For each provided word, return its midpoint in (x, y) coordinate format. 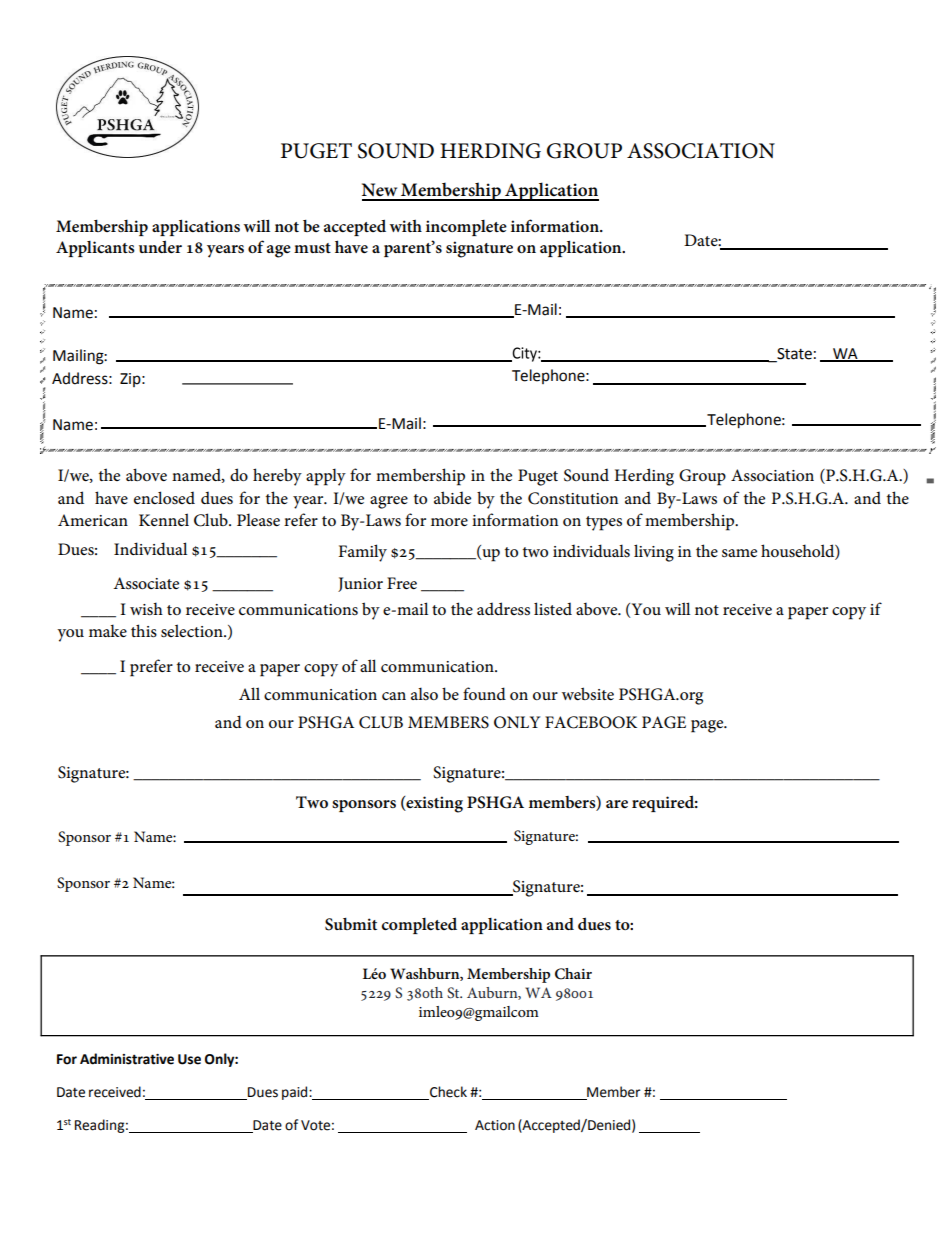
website (588, 693)
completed (419, 925)
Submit (351, 924)
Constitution (573, 498)
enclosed (164, 498)
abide (452, 497)
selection (193, 631)
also (424, 694)
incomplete (466, 228)
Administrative (127, 1059)
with (406, 226)
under (160, 246)
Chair (573, 974)
